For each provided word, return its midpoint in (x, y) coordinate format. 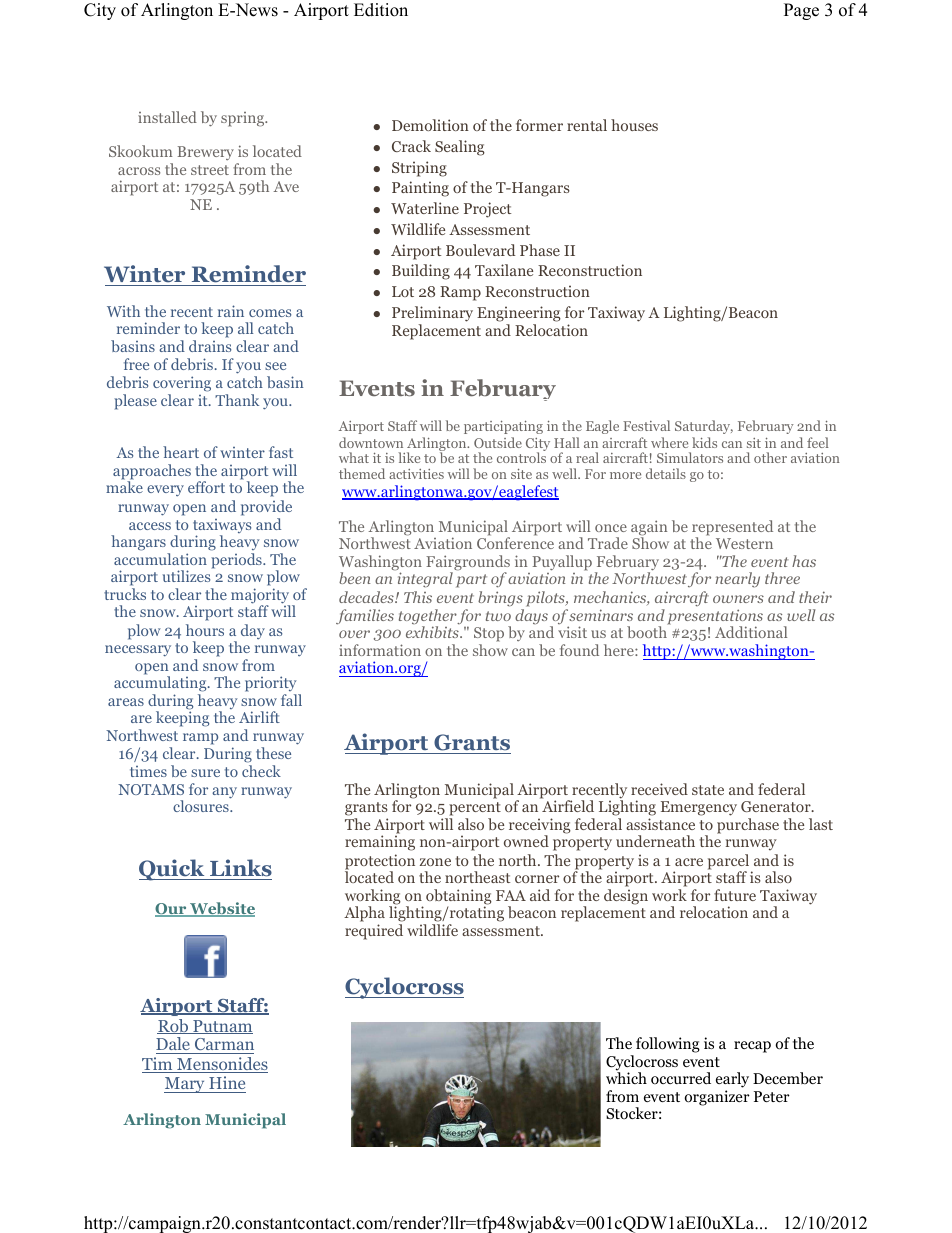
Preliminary (432, 315)
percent (475, 809)
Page (801, 11)
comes (270, 313)
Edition (381, 10)
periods (237, 561)
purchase (748, 826)
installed (167, 117)
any (224, 793)
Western (744, 543)
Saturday (704, 427)
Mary (185, 1085)
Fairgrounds (468, 564)
